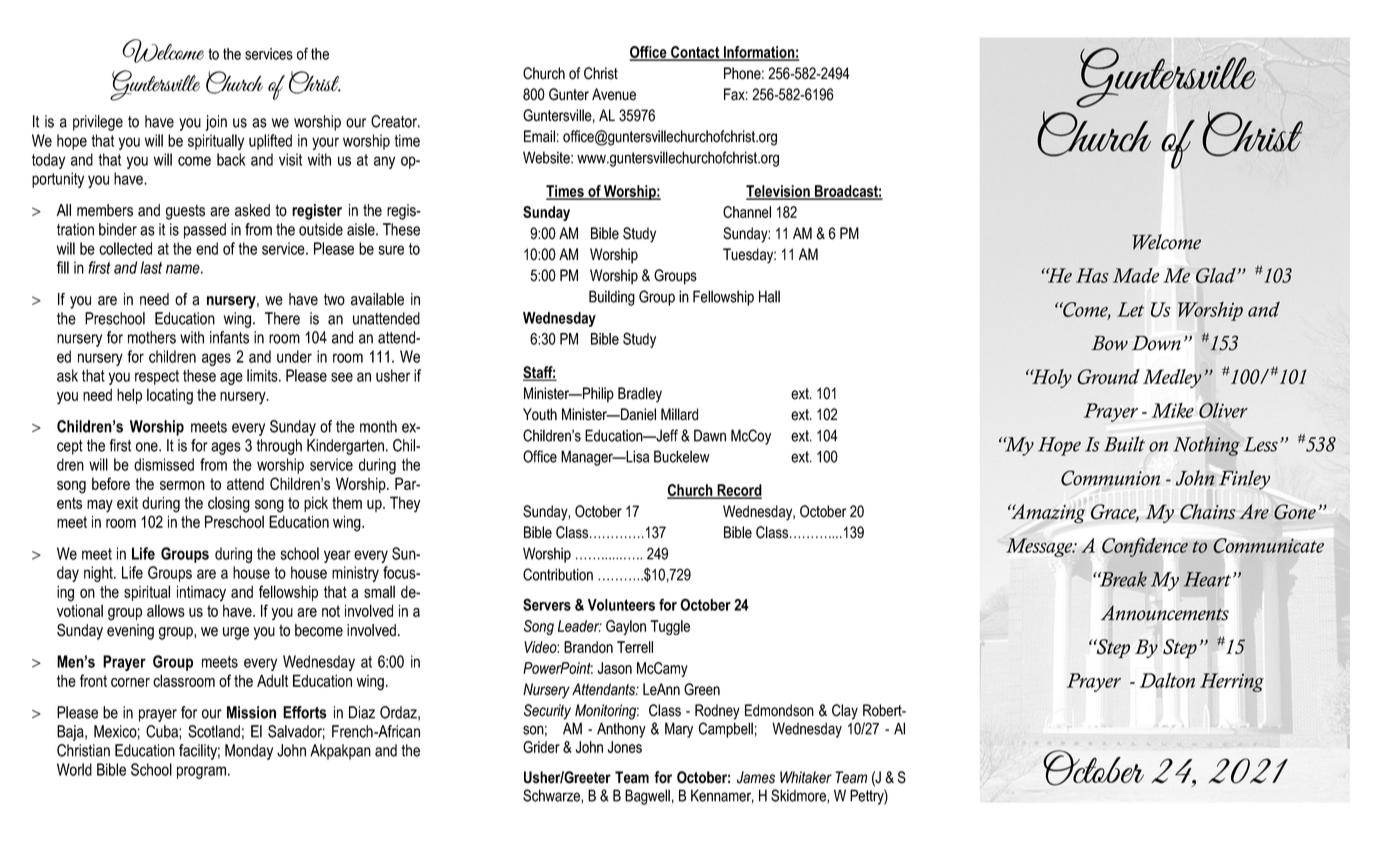 The image size is (1400, 850). I want to click on Monday, so click(249, 752).
